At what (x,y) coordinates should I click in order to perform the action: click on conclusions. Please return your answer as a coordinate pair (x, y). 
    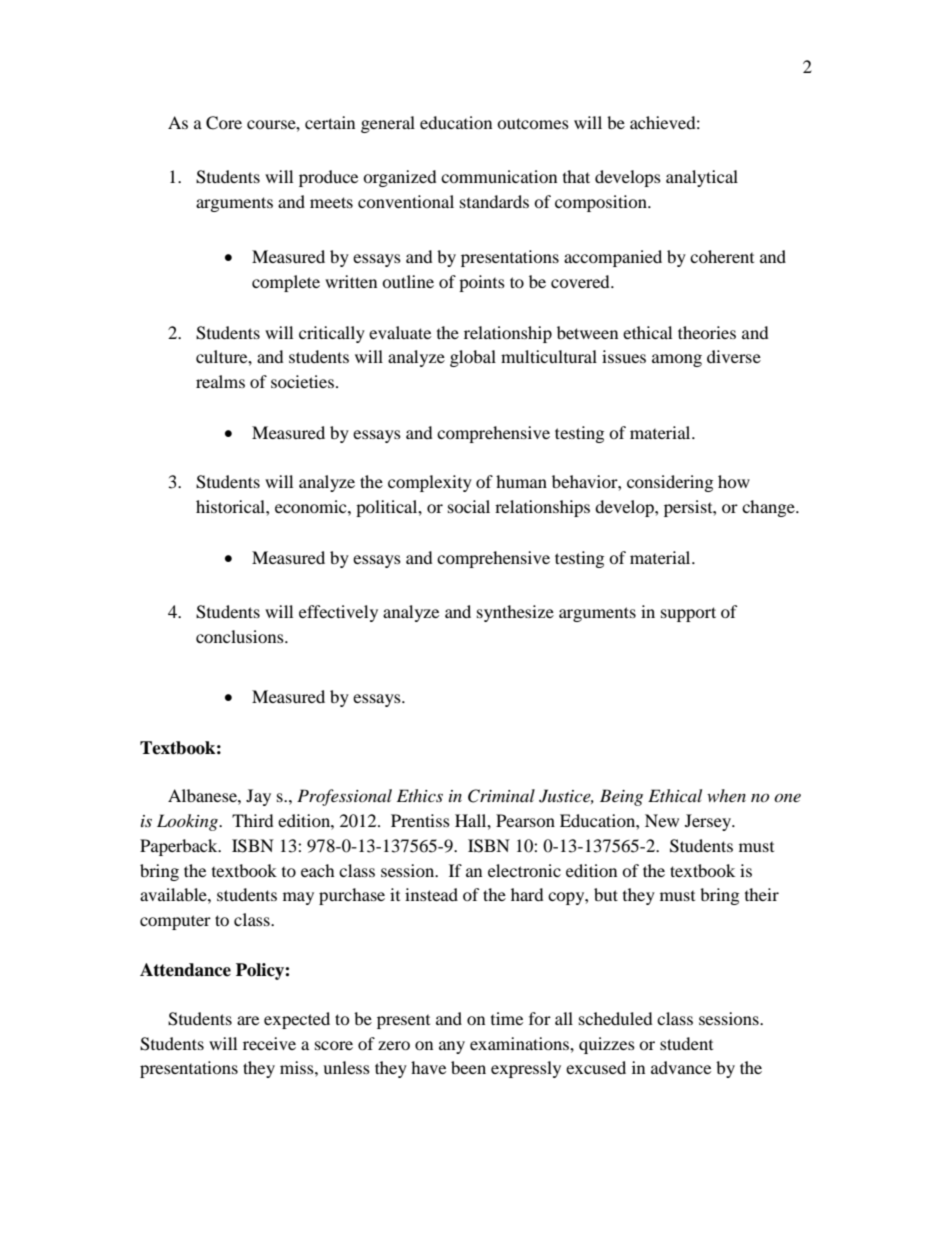
    Looking at the image, I should click on (241, 636).
